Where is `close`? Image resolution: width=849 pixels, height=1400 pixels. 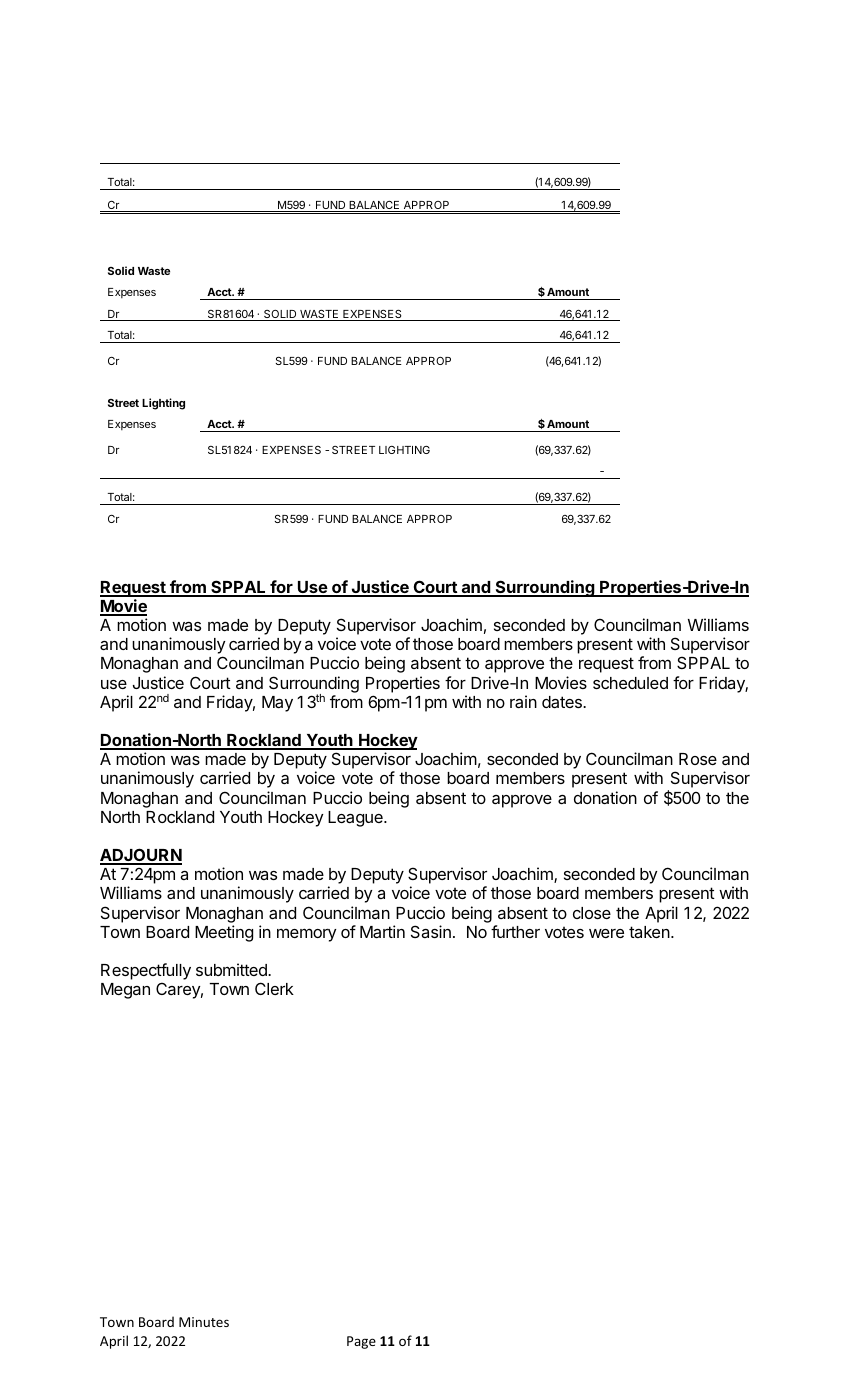 close is located at coordinates (592, 913).
